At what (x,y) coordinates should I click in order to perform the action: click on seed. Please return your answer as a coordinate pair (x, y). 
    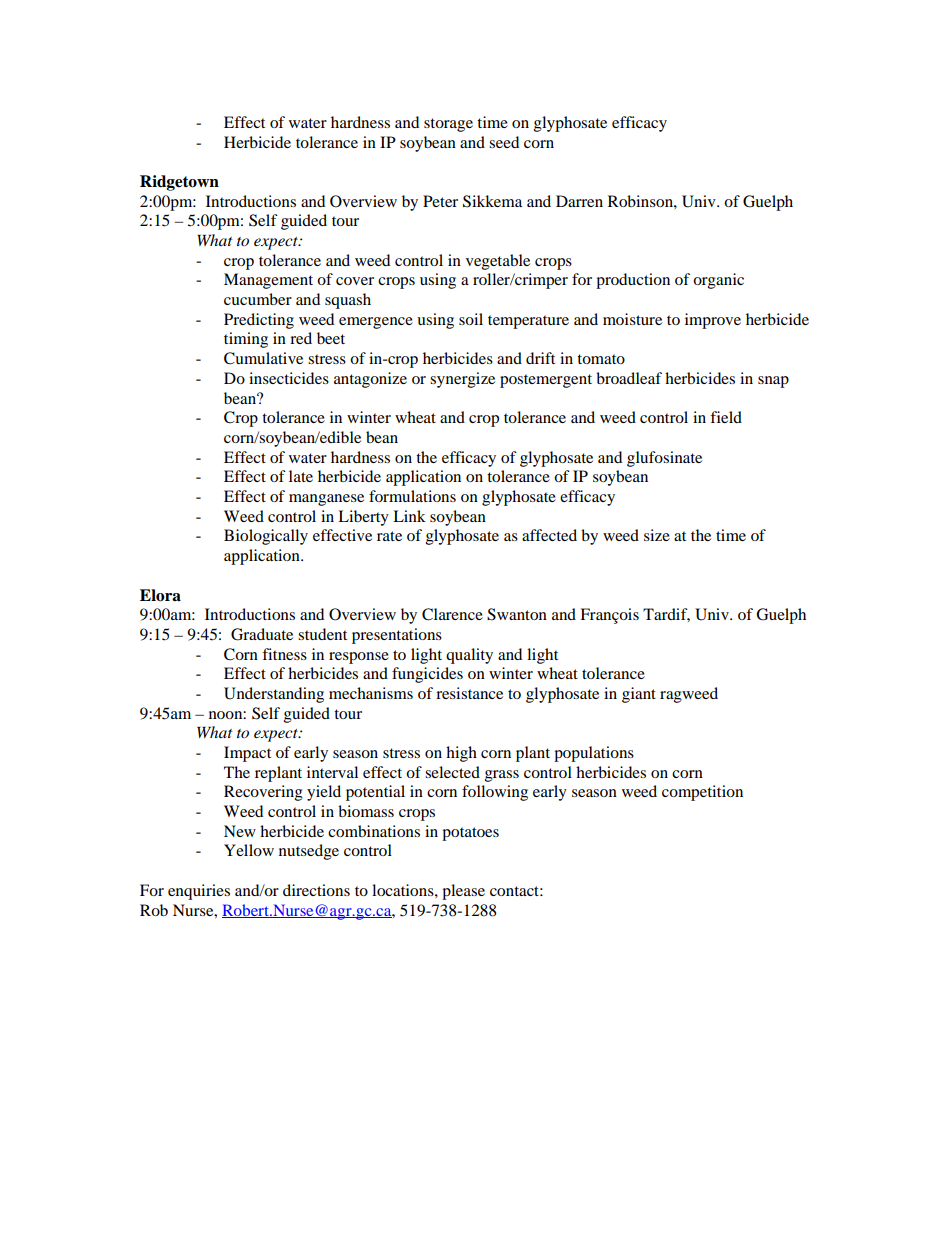
    Looking at the image, I should click on (504, 142).
